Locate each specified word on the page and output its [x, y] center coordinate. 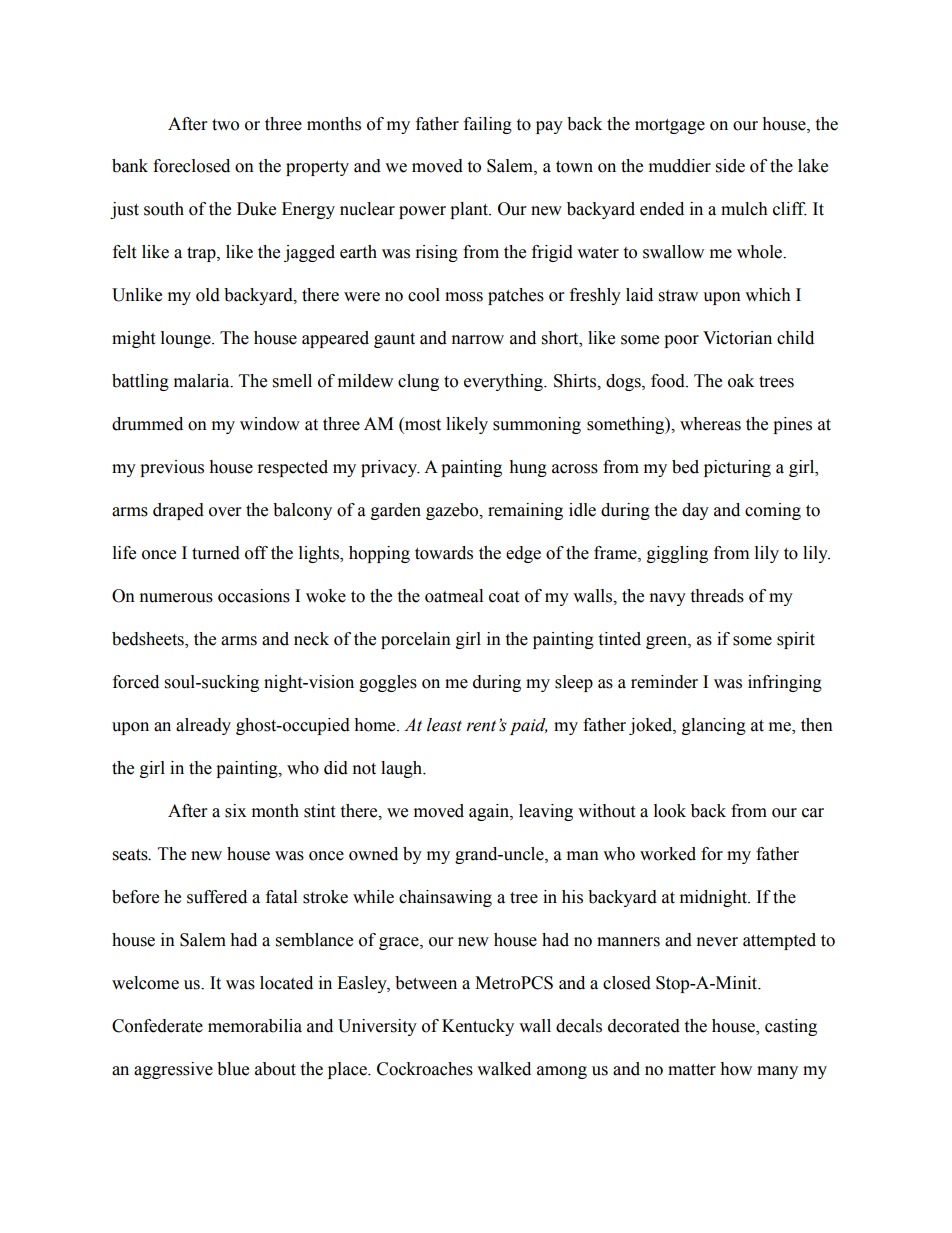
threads [717, 596]
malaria [203, 381]
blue [233, 1069]
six [235, 811]
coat [504, 597]
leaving [546, 812]
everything [504, 382]
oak [741, 381]
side [730, 166]
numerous [176, 598]
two [225, 125]
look [670, 811]
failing [488, 125]
